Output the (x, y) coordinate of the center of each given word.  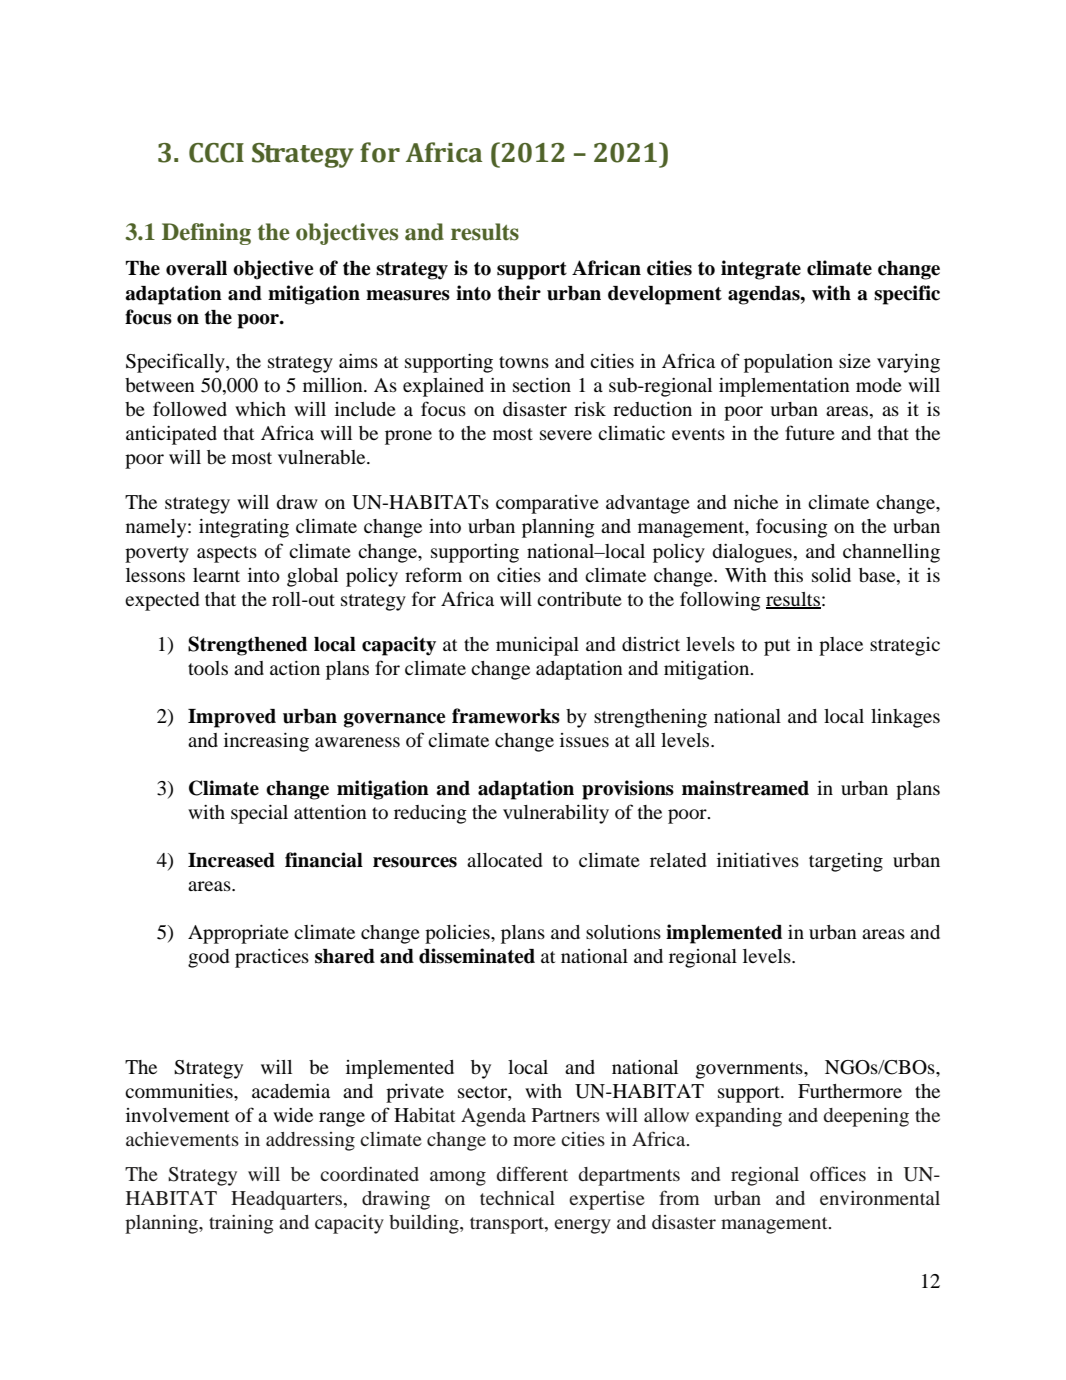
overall (196, 268)
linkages (905, 718)
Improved (232, 718)
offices (838, 1173)
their (519, 293)
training (241, 1224)
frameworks (506, 716)
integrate (761, 270)
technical (517, 1198)
